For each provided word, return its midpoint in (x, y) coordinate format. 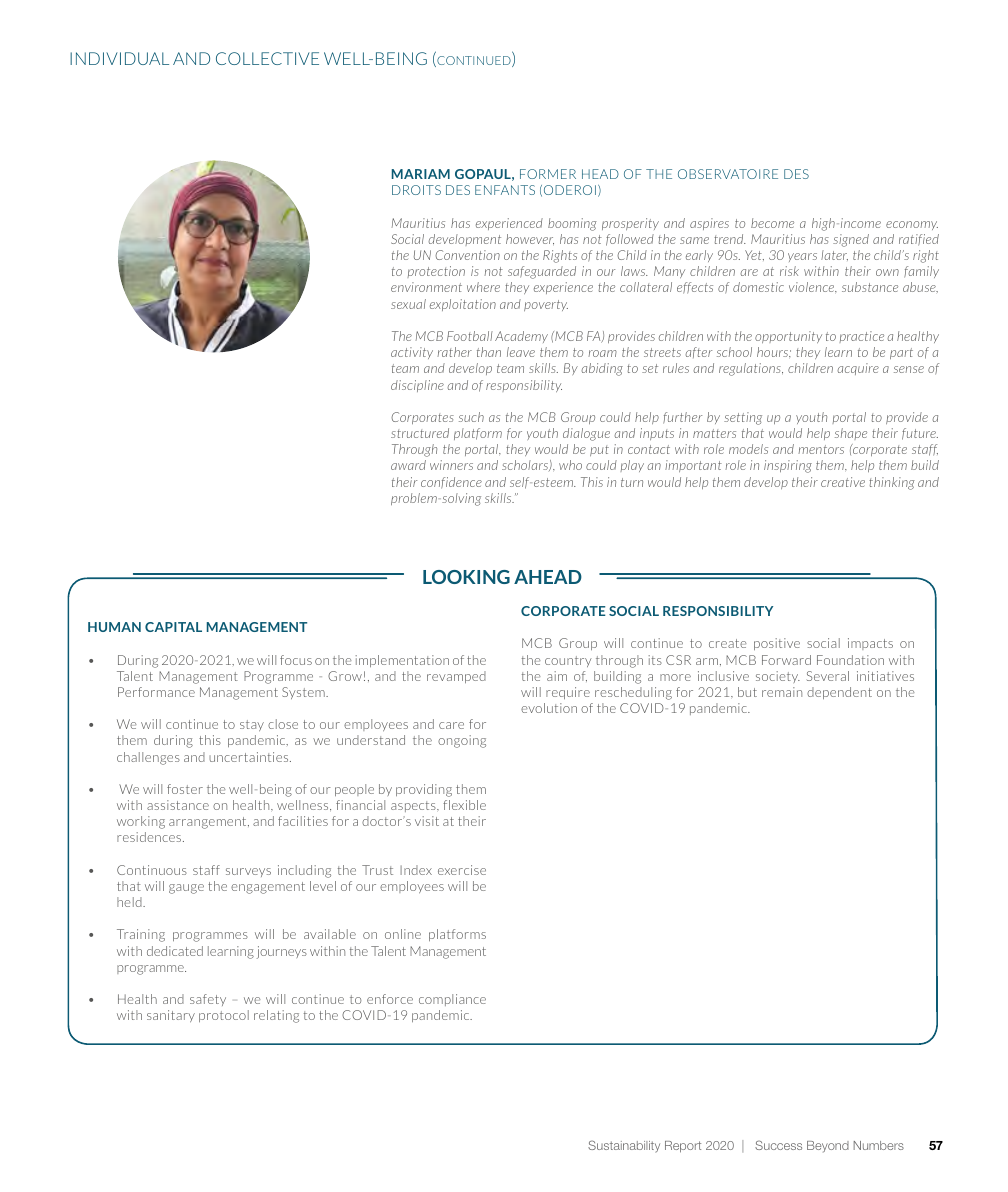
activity (412, 353)
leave (521, 352)
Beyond (828, 1147)
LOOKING (466, 577)
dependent (839, 693)
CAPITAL (173, 627)
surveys (248, 872)
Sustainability (624, 1146)
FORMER (548, 174)
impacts (870, 644)
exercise (462, 870)
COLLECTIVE (267, 58)
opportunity (788, 337)
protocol (224, 1016)
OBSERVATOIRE (728, 174)
